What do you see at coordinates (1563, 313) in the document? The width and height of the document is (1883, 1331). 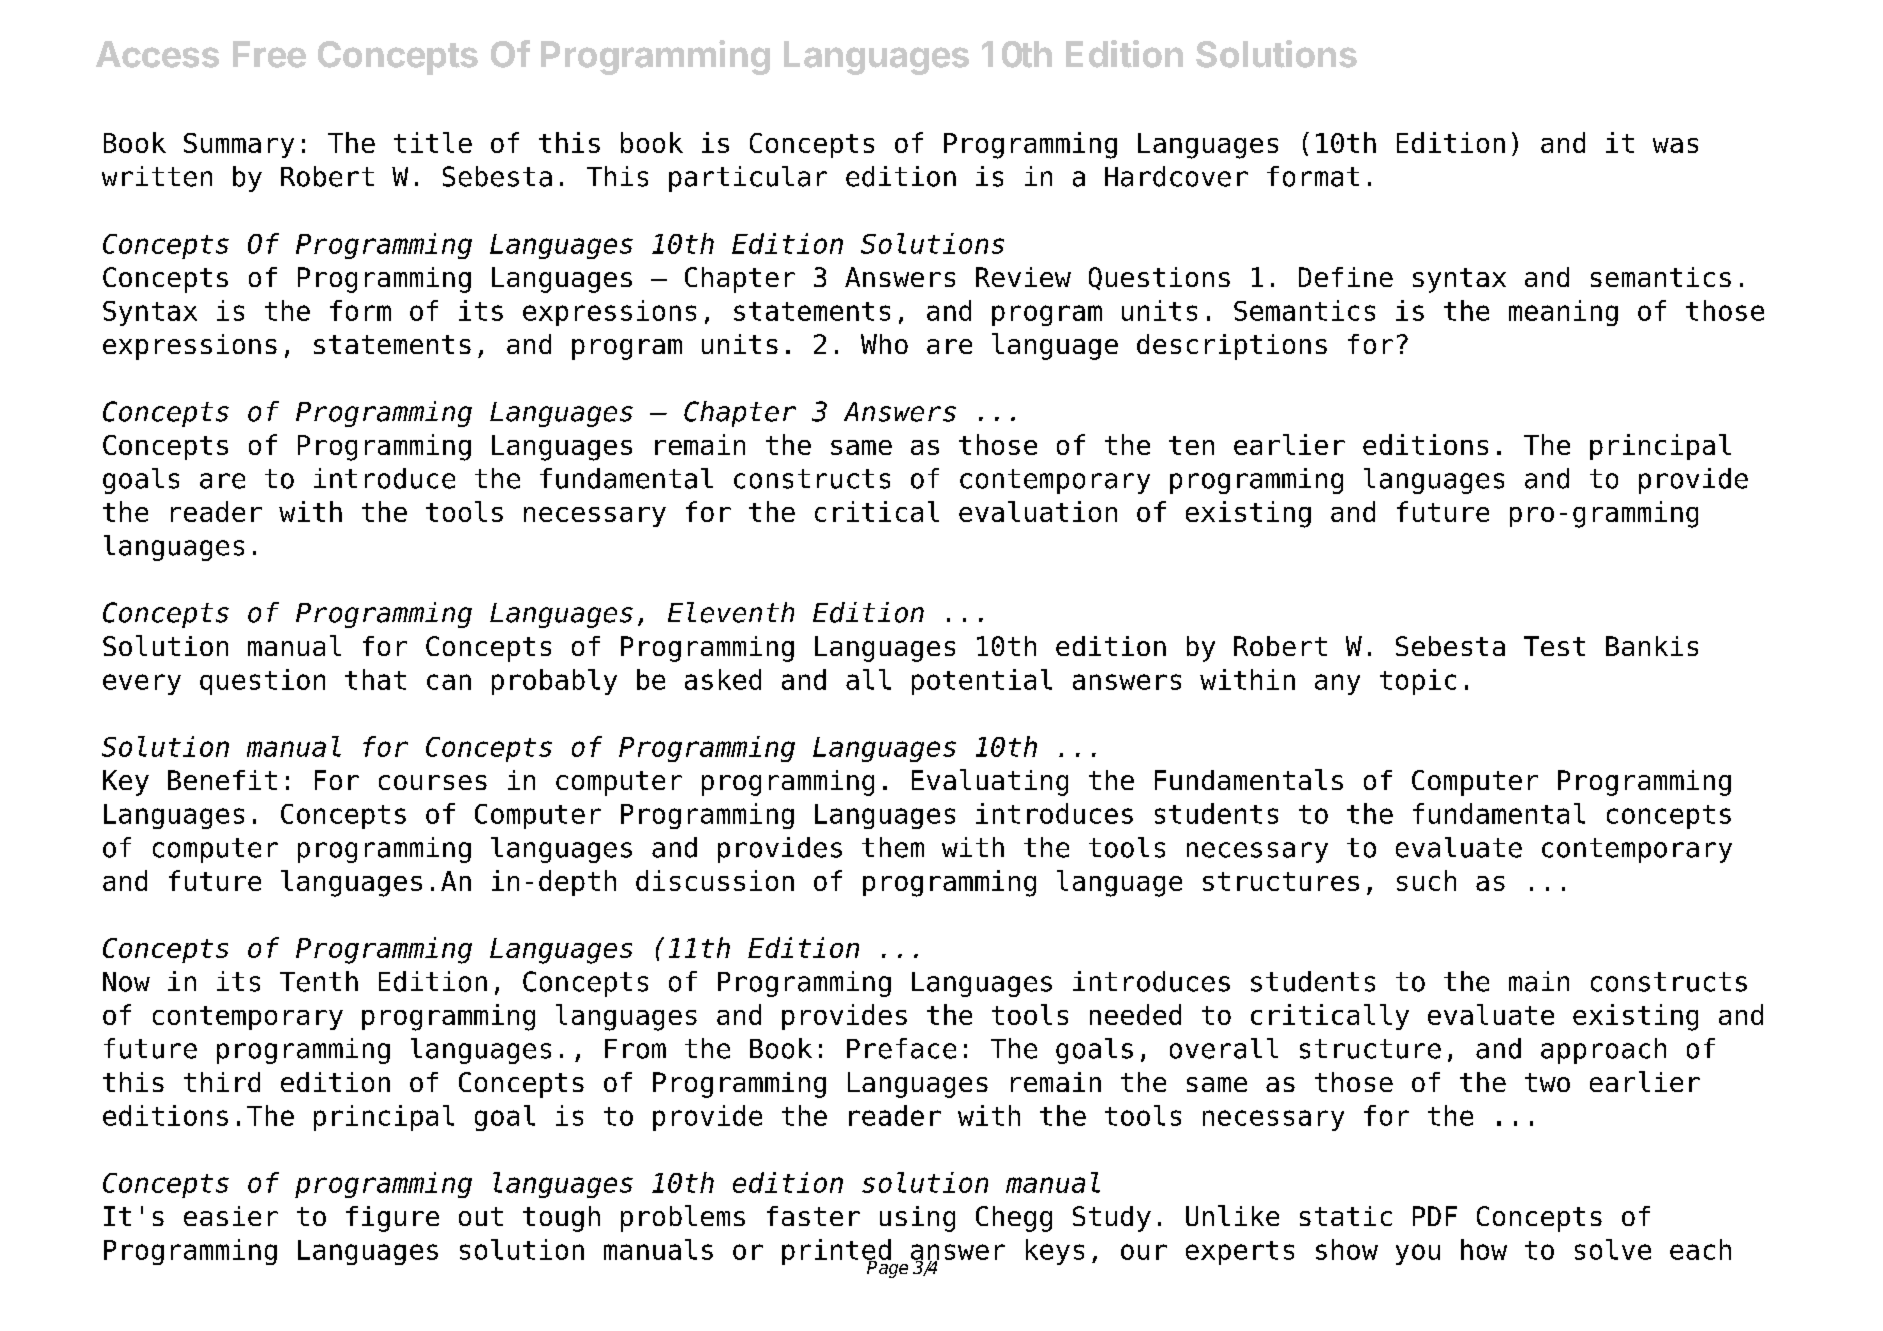 I see `meaning` at bounding box center [1563, 313].
